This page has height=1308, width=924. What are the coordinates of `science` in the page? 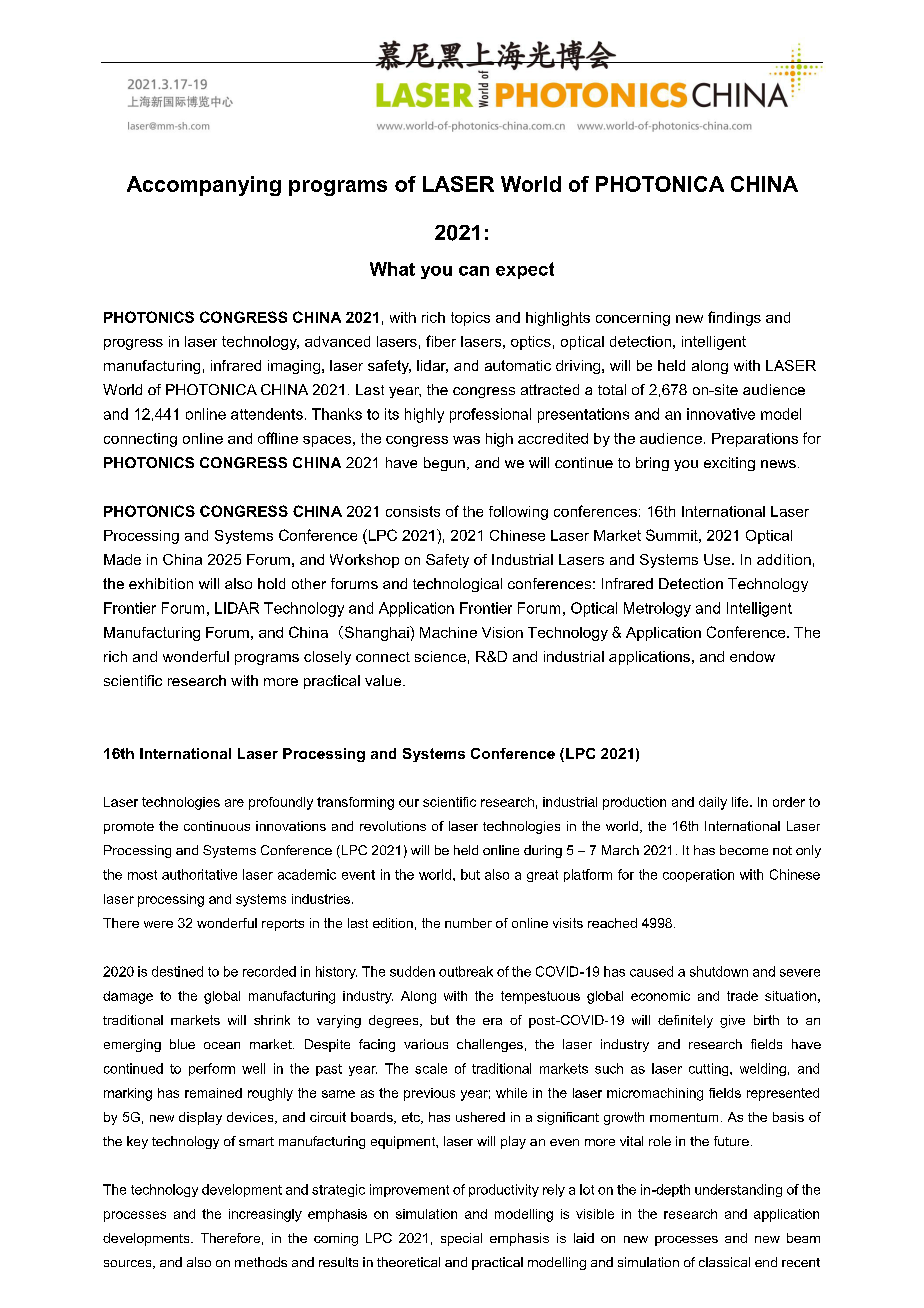 It's located at (440, 656).
